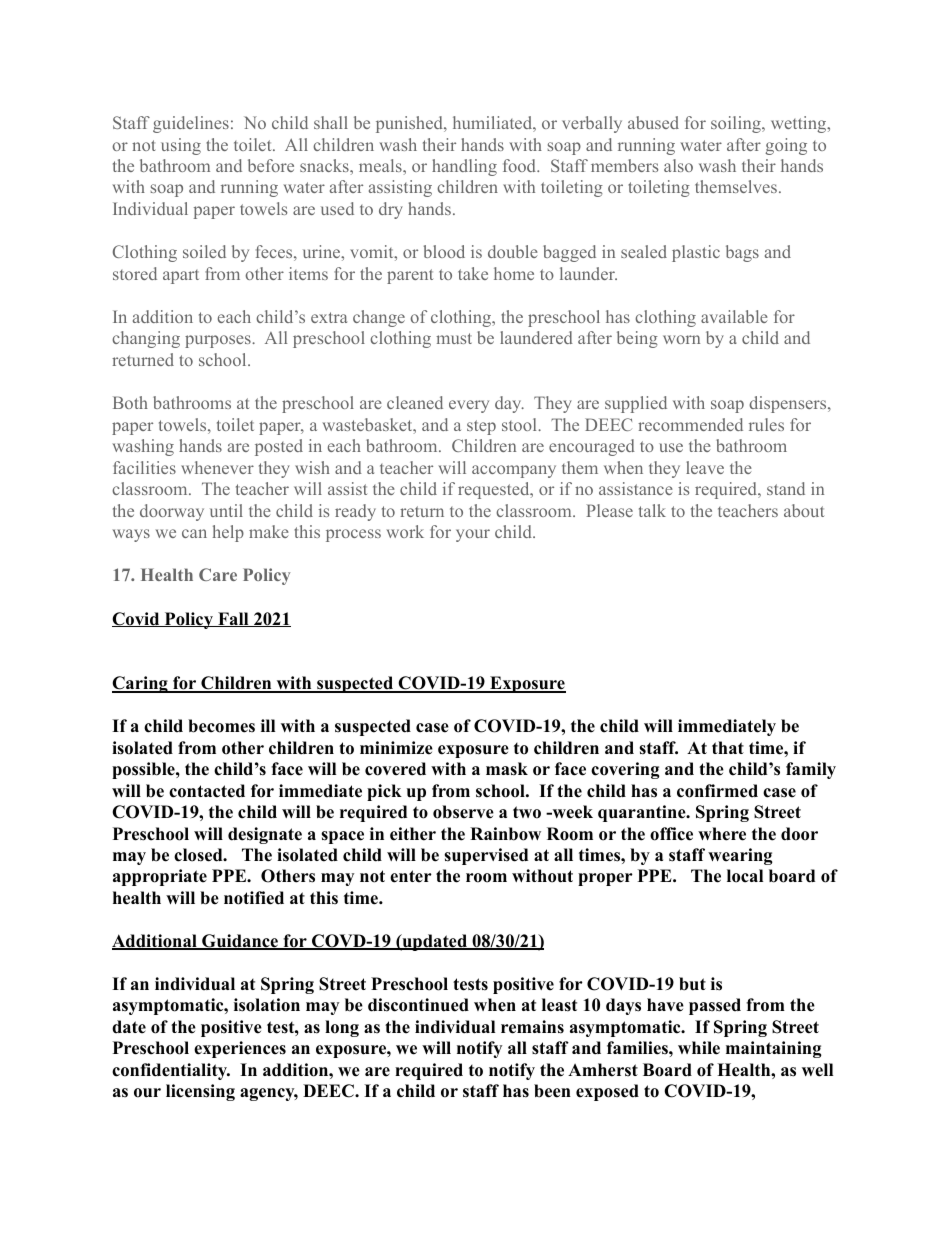  What do you see at coordinates (737, 124) in the document?
I see `soiling` at bounding box center [737, 124].
